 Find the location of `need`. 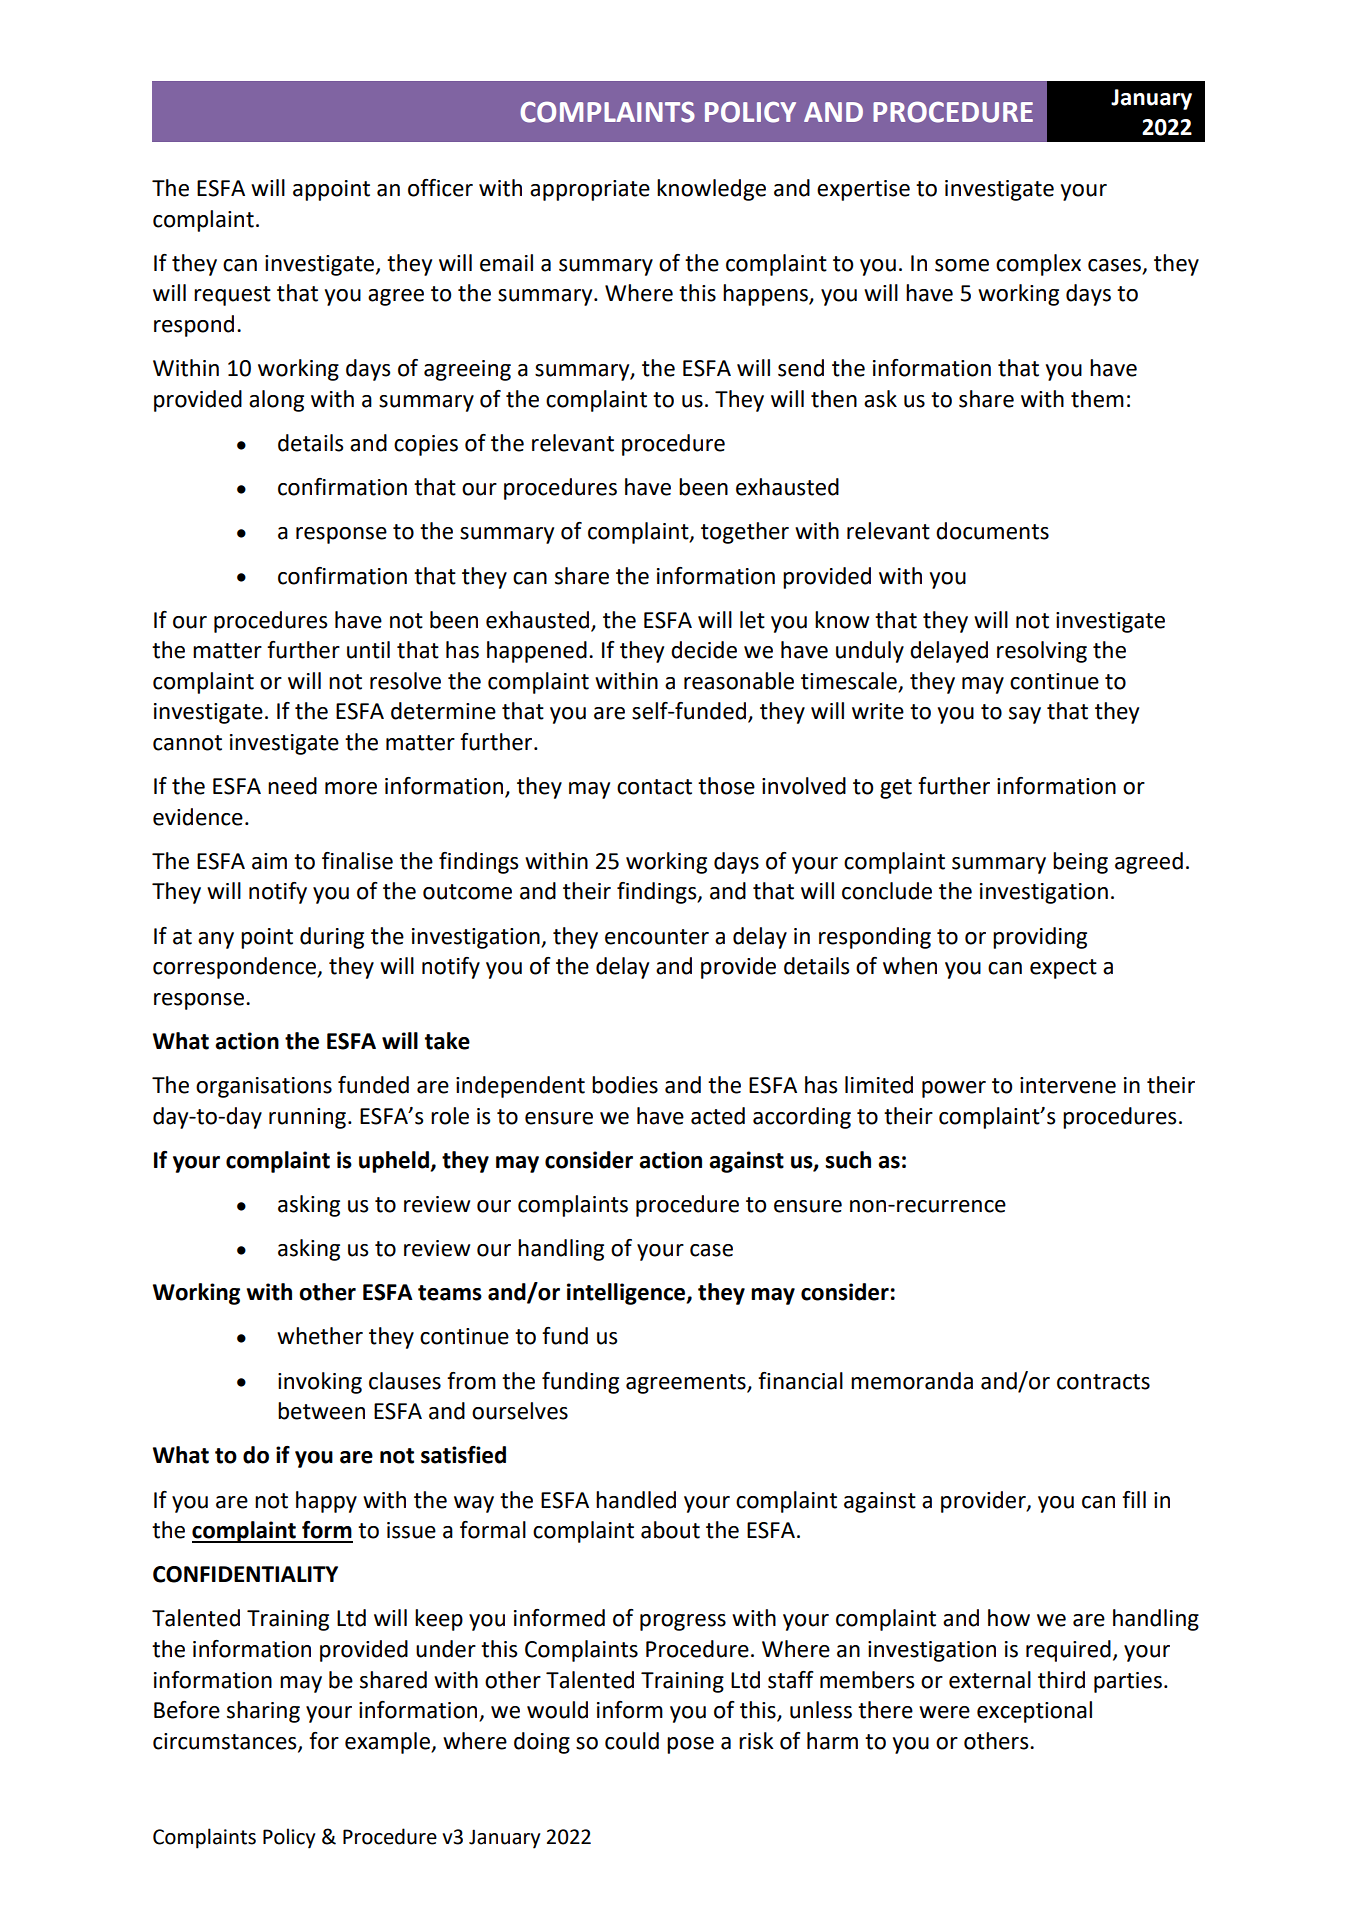

need is located at coordinates (292, 786).
